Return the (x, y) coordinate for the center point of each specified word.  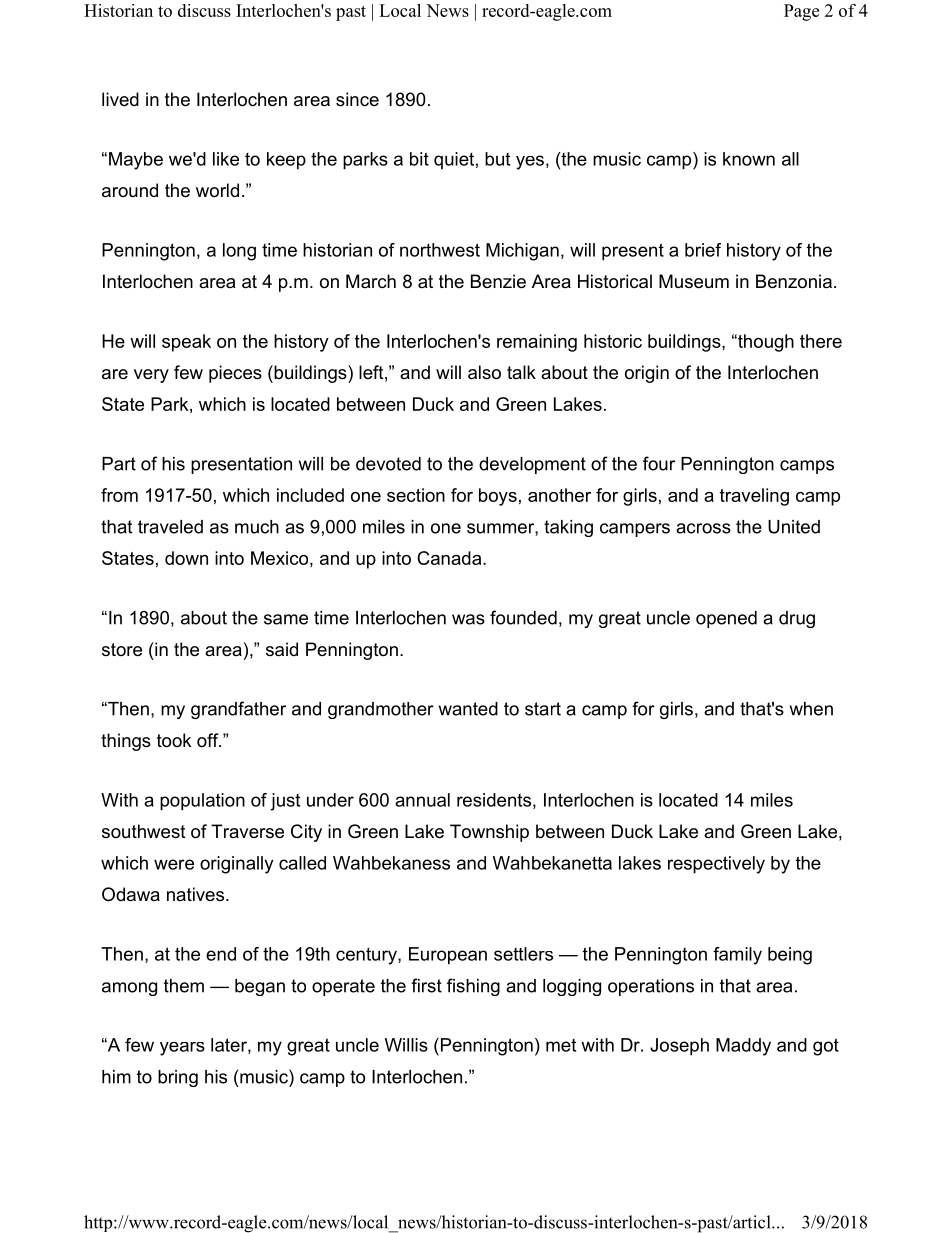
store (122, 650)
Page (801, 12)
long (239, 252)
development (532, 465)
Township (489, 833)
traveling (754, 497)
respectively (716, 865)
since (357, 99)
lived (120, 99)
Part (119, 464)
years (182, 1049)
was (468, 619)
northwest (440, 250)
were (174, 864)
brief (703, 250)
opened (726, 619)
